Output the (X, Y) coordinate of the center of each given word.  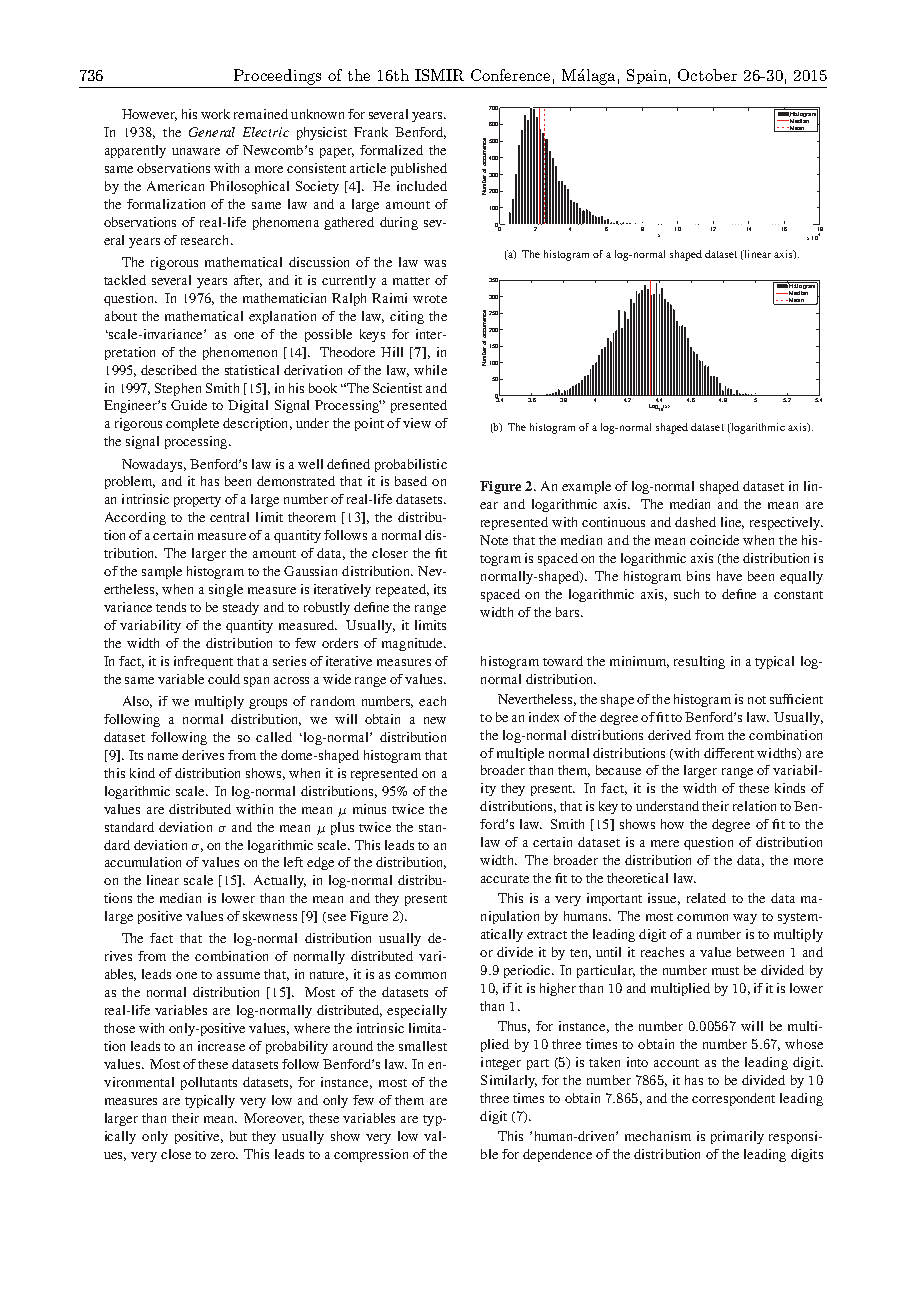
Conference (510, 75)
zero (224, 1155)
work (215, 114)
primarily (737, 1137)
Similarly (509, 1081)
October (707, 75)
